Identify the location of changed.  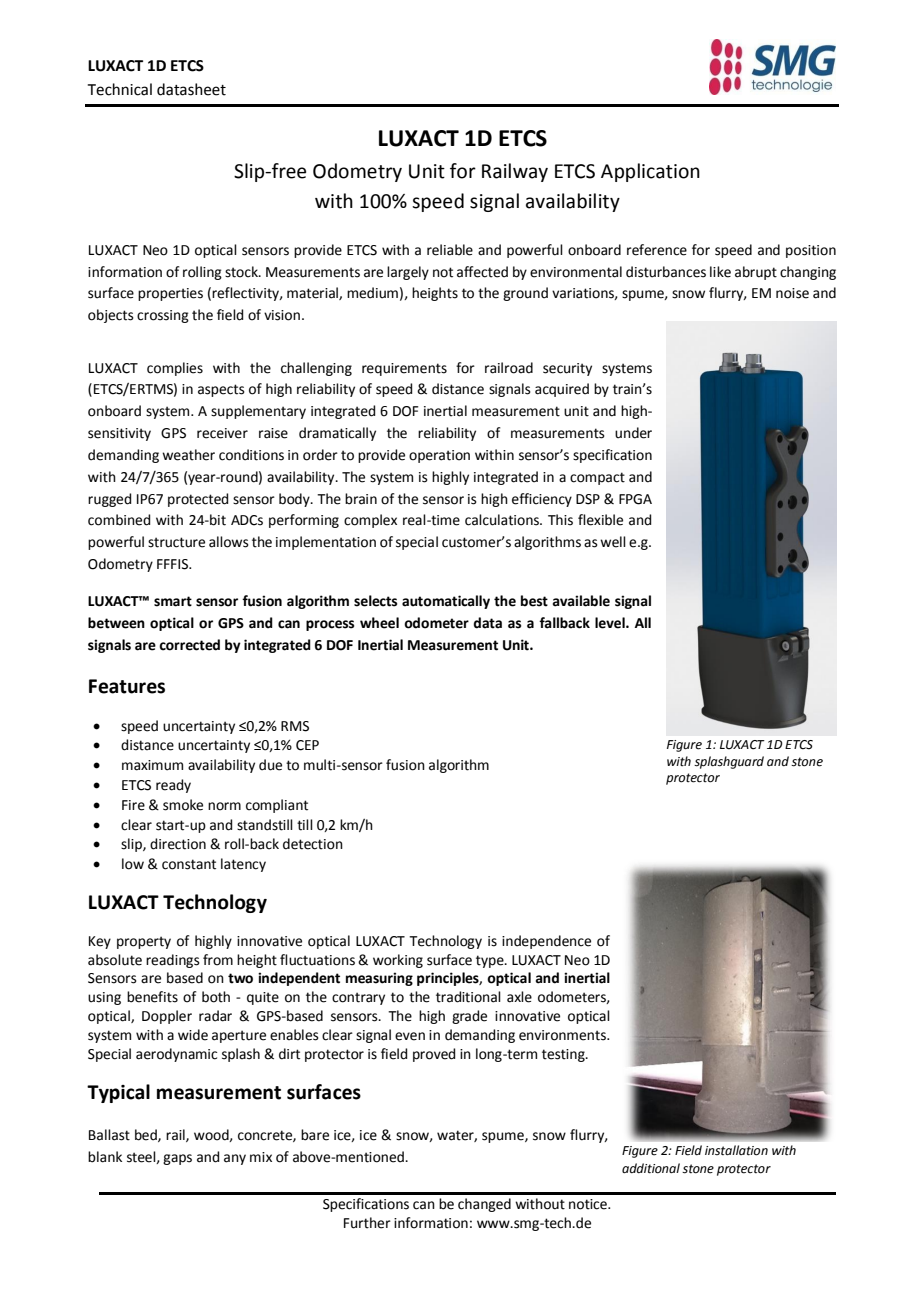
(484, 1205).
